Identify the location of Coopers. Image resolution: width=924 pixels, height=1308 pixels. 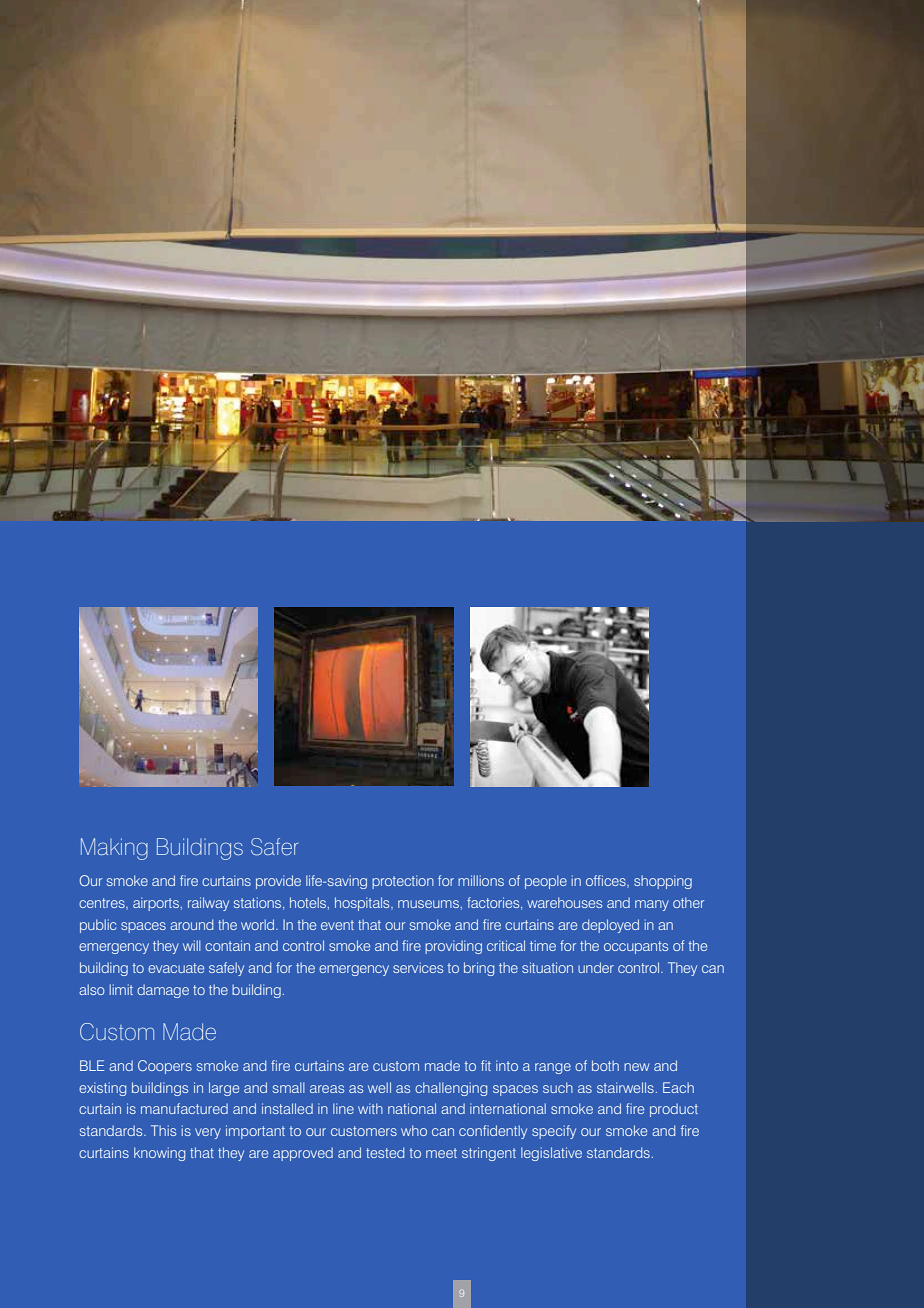
(165, 1067).
